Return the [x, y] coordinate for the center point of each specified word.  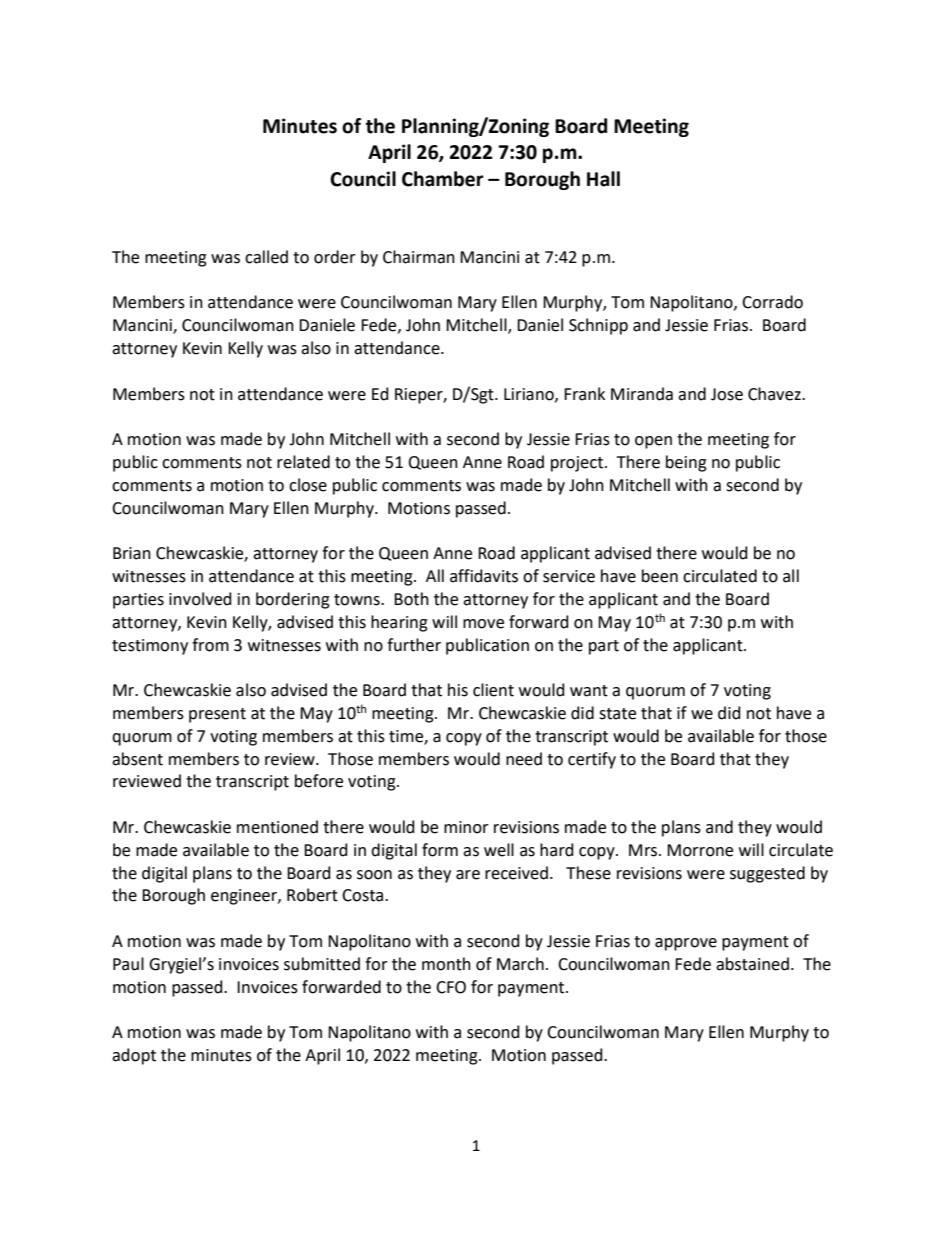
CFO [451, 987]
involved [200, 599]
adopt [134, 1056]
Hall [603, 179]
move [483, 624]
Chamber [443, 179]
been [660, 576]
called [266, 257]
